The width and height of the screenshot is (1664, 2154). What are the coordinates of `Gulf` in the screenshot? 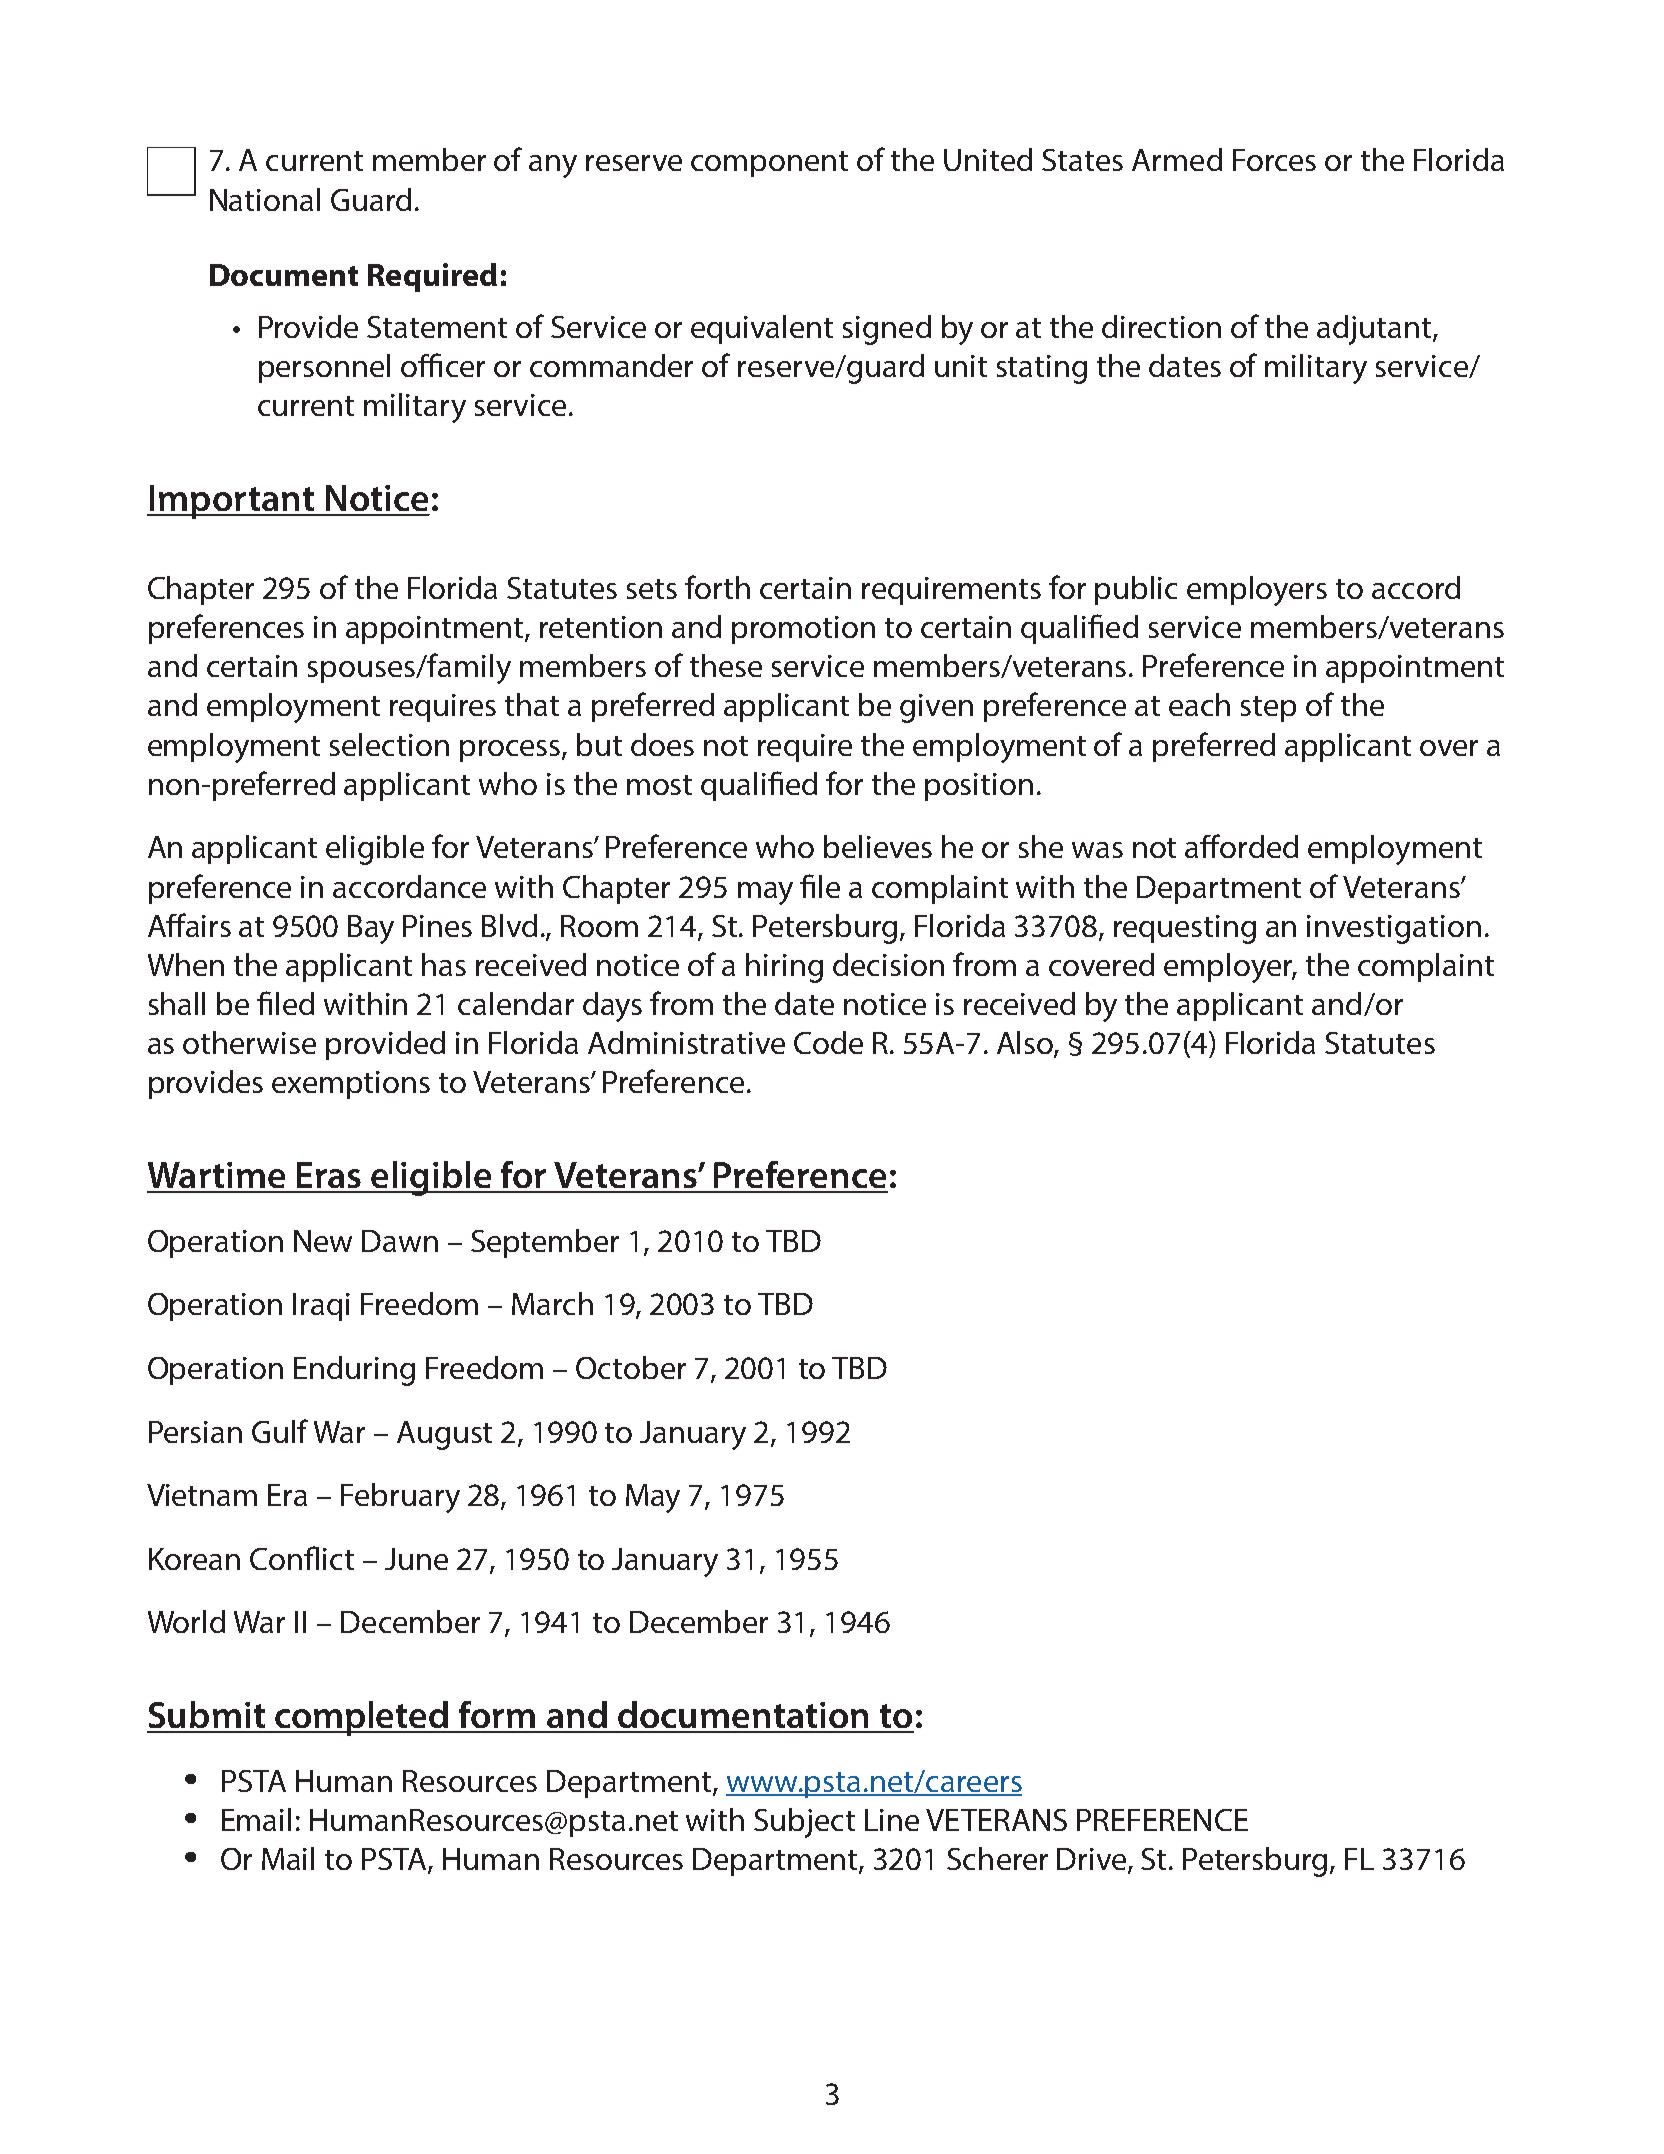 It's located at (280, 1431).
